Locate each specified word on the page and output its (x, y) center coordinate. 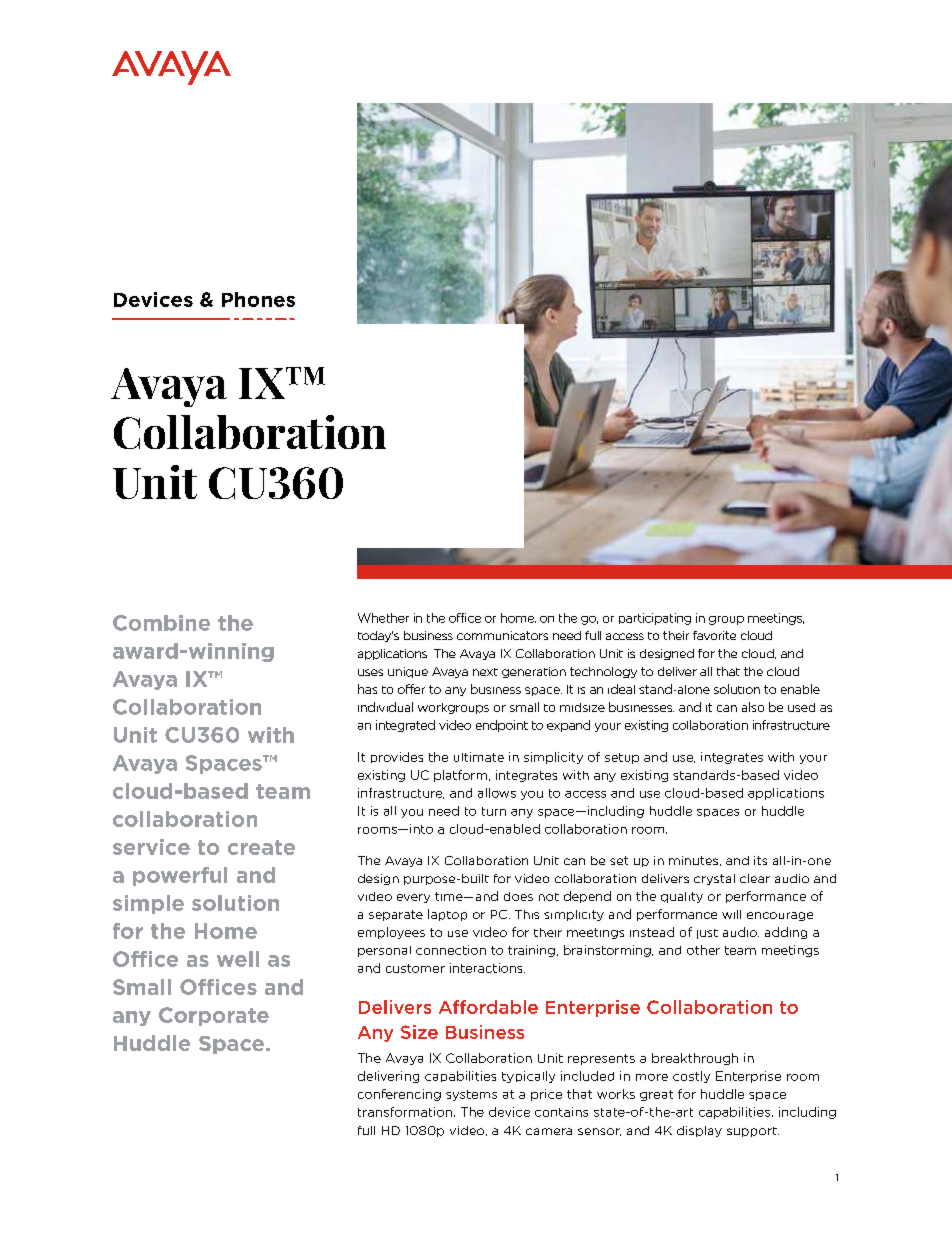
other (703, 950)
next (485, 672)
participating (655, 619)
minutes (693, 860)
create (261, 847)
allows (497, 793)
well (238, 959)
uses (370, 672)
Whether (383, 618)
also (753, 707)
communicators (502, 635)
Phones (258, 299)
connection (451, 950)
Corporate (214, 1016)
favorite (714, 635)
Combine (161, 623)
